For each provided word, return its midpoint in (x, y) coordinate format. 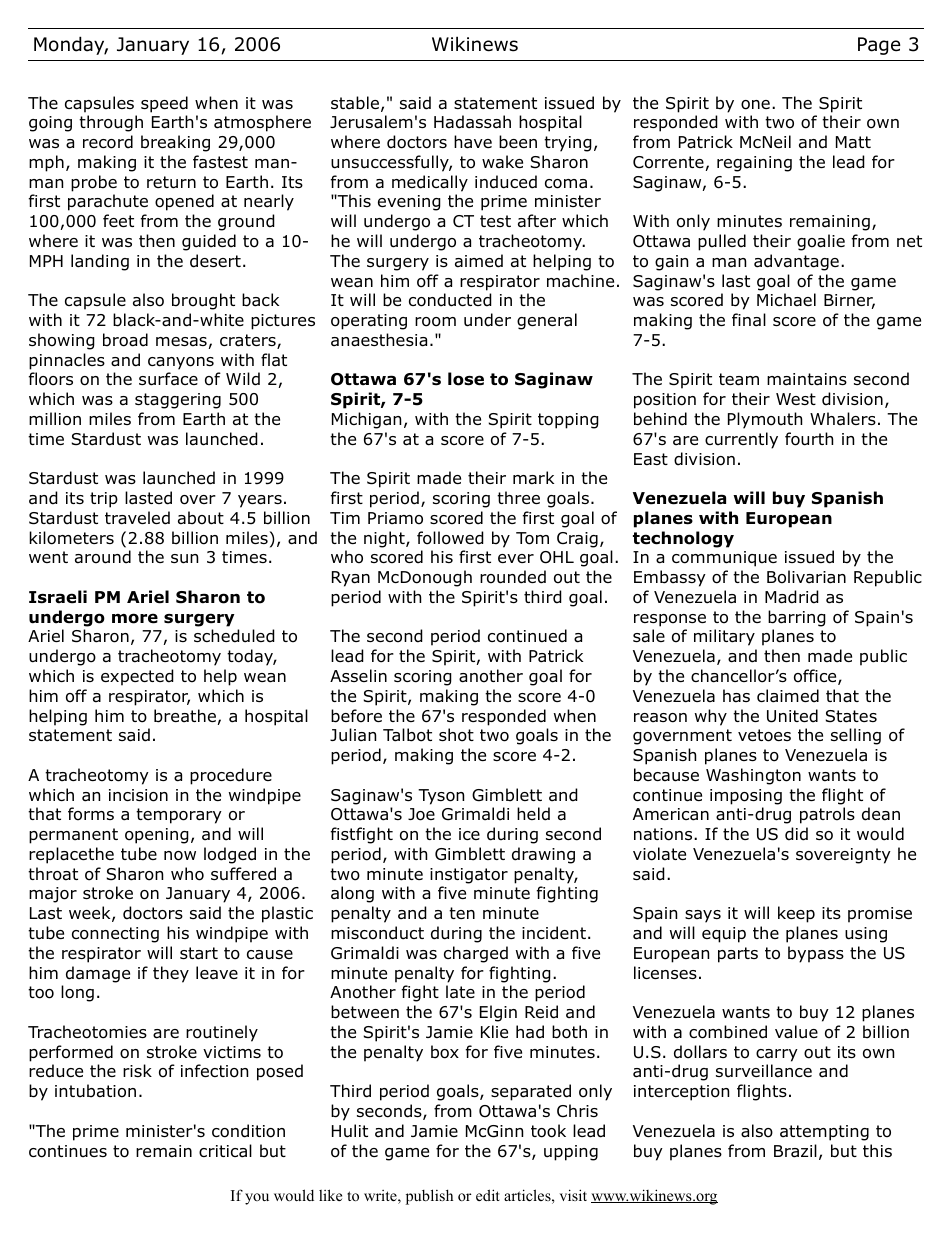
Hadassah (472, 122)
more (135, 618)
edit (488, 1195)
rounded (513, 577)
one (755, 105)
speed (164, 104)
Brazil (795, 1151)
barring (797, 618)
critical (225, 1151)
